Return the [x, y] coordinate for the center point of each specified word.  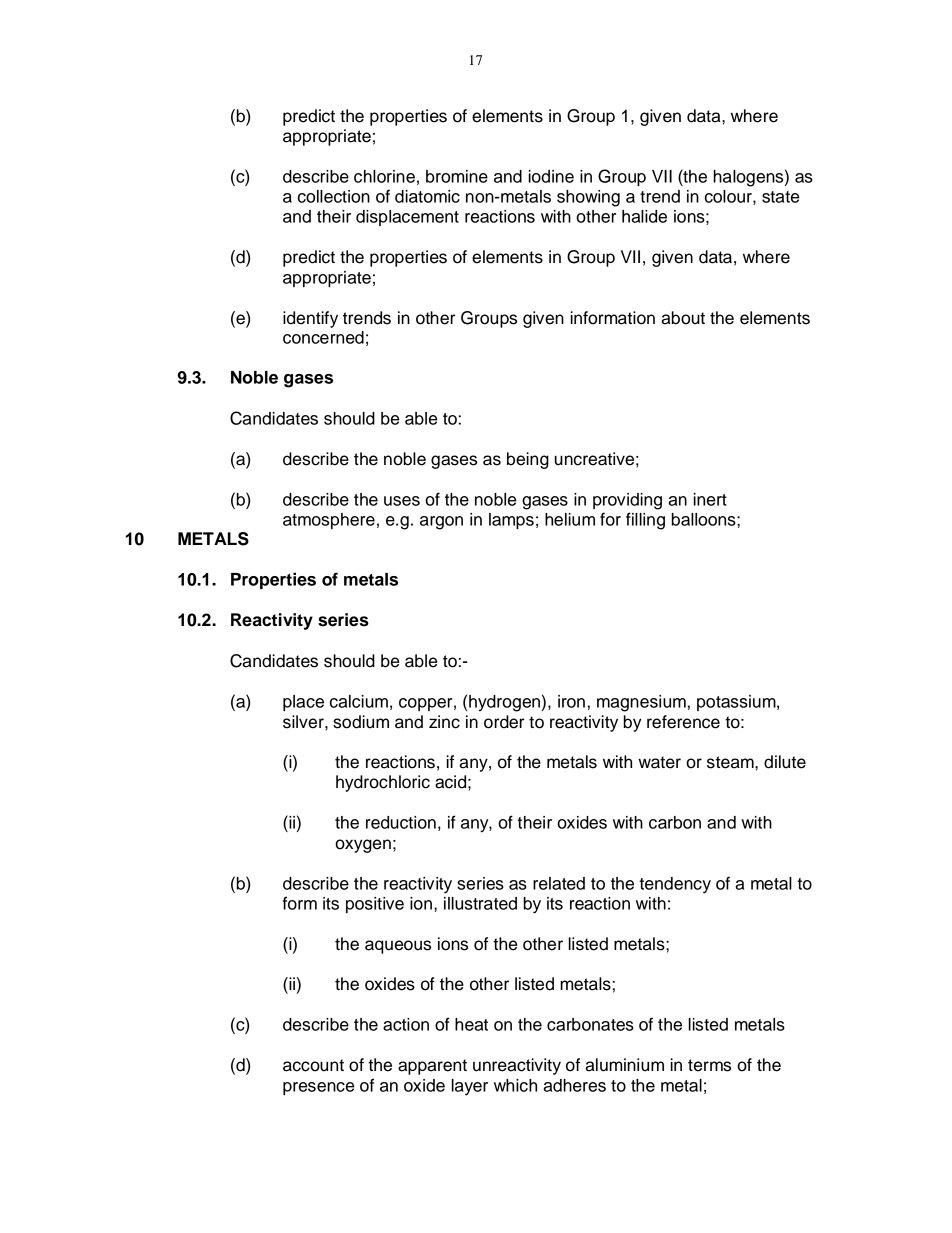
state [780, 197]
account [313, 1065]
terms [709, 1065]
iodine [551, 176]
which [515, 1085]
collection [334, 196]
